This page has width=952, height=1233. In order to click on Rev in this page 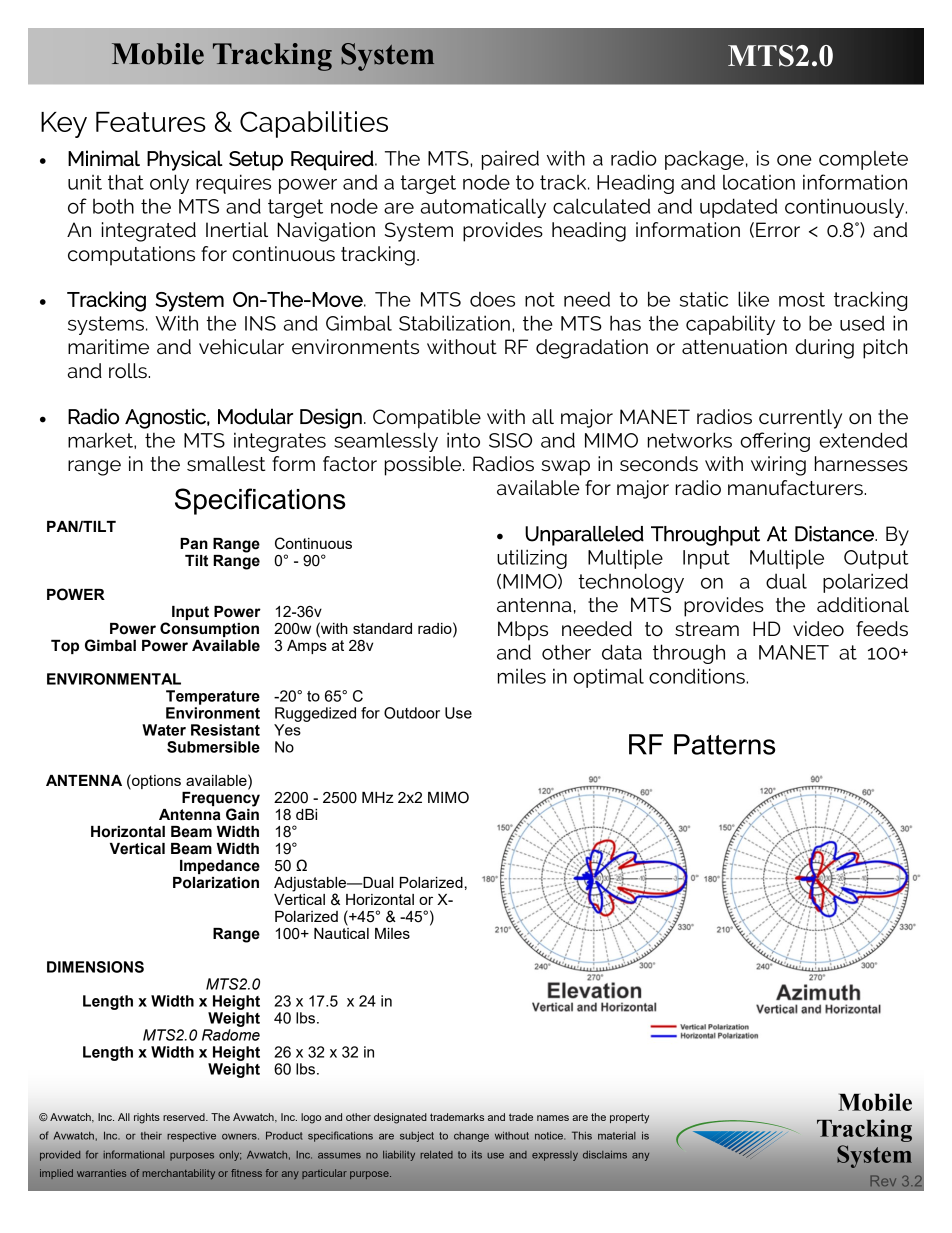, I will do `click(883, 1180)`.
